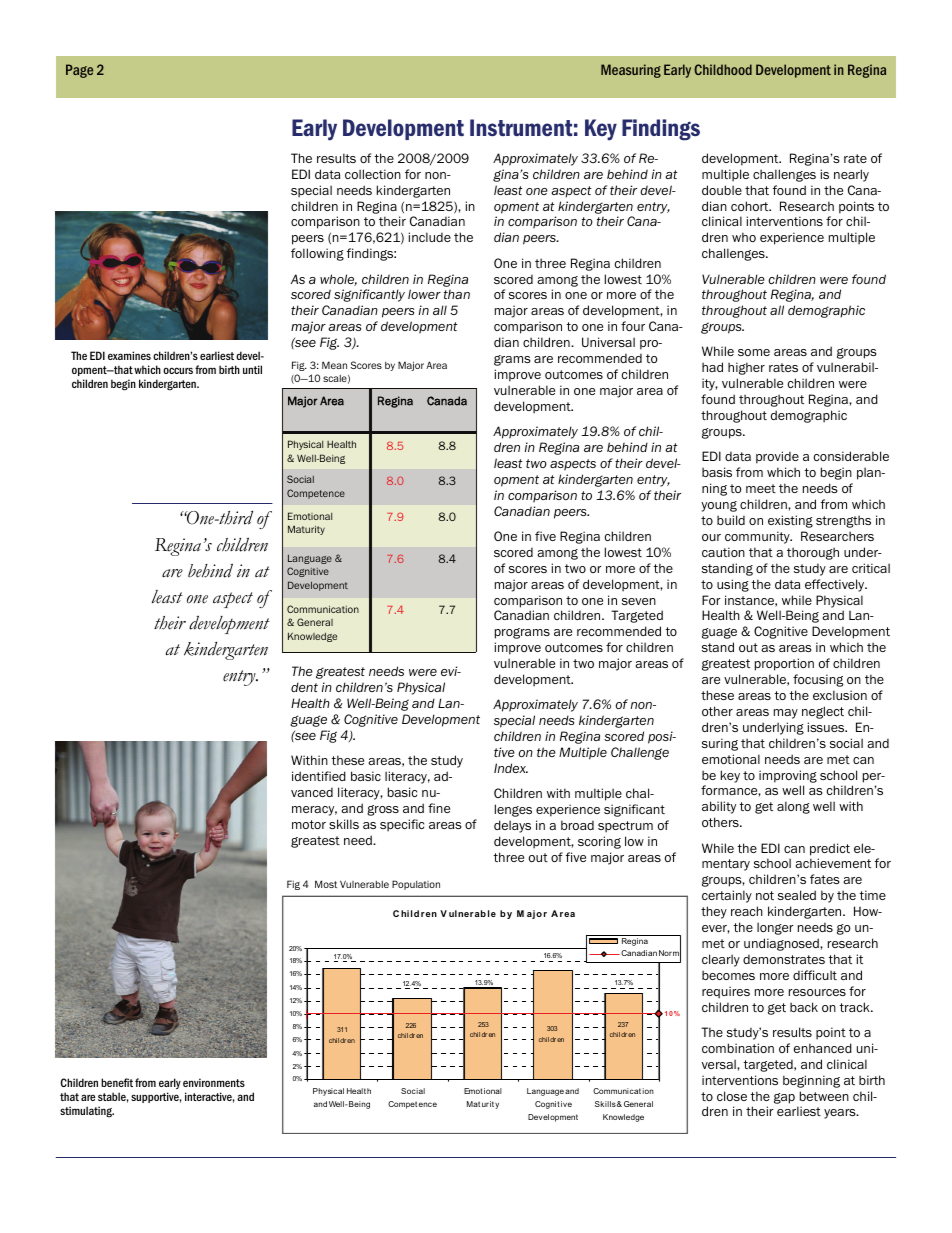  Describe the element at coordinates (309, 824) in the screenshot. I see `motor` at that location.
